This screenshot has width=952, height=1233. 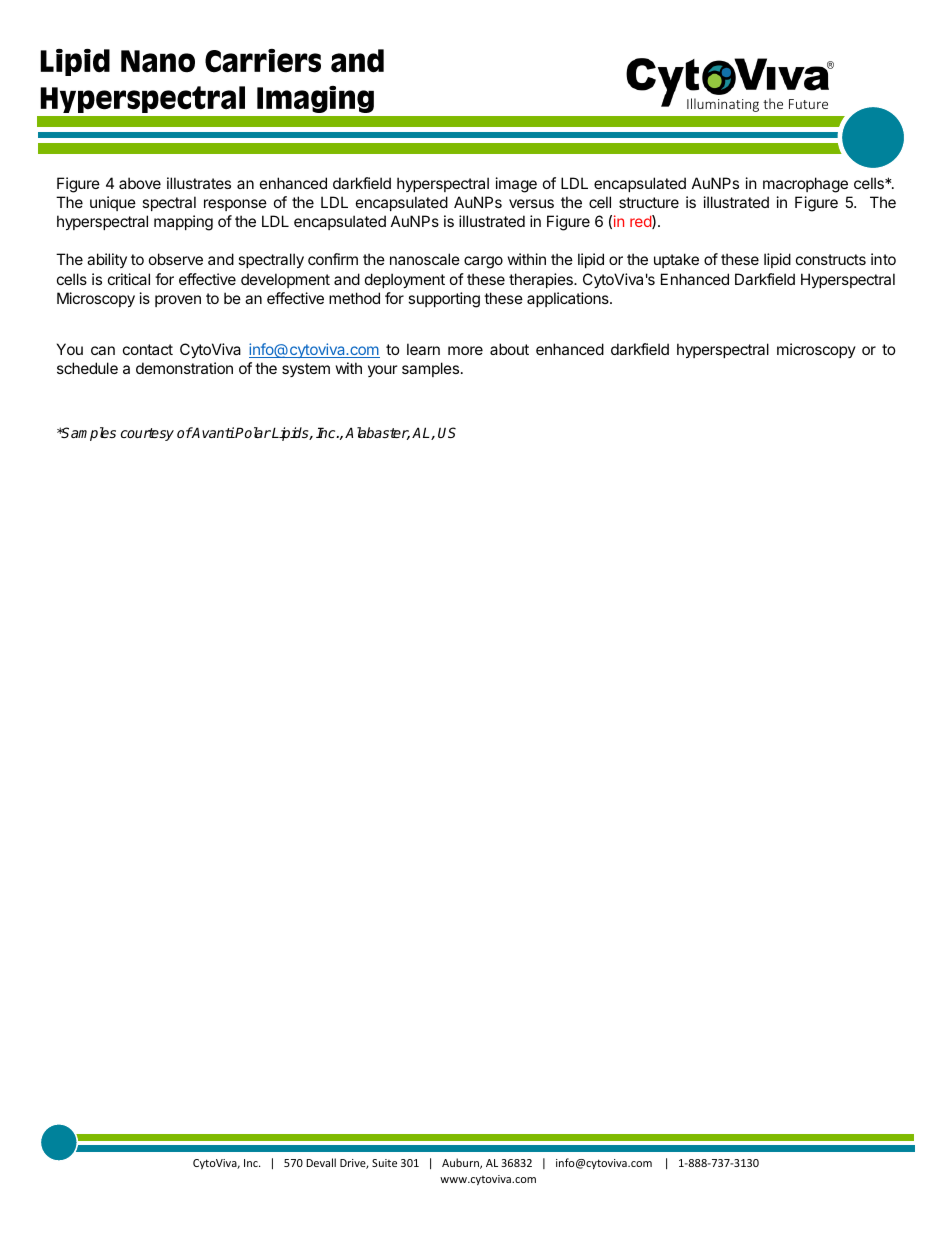 What do you see at coordinates (384, 1163) in the screenshot?
I see `Suite` at bounding box center [384, 1163].
